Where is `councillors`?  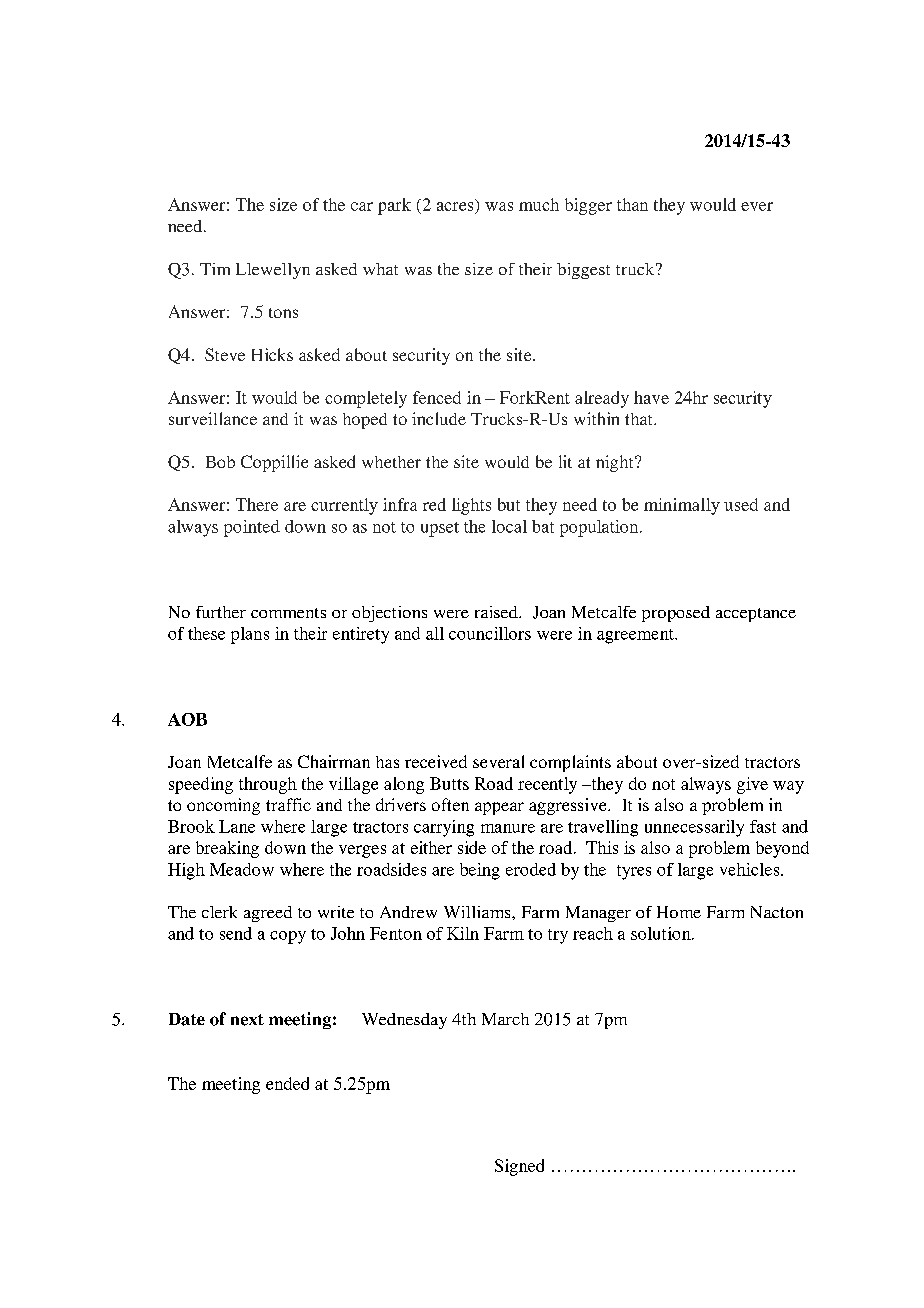 councillors is located at coordinates (490, 633).
